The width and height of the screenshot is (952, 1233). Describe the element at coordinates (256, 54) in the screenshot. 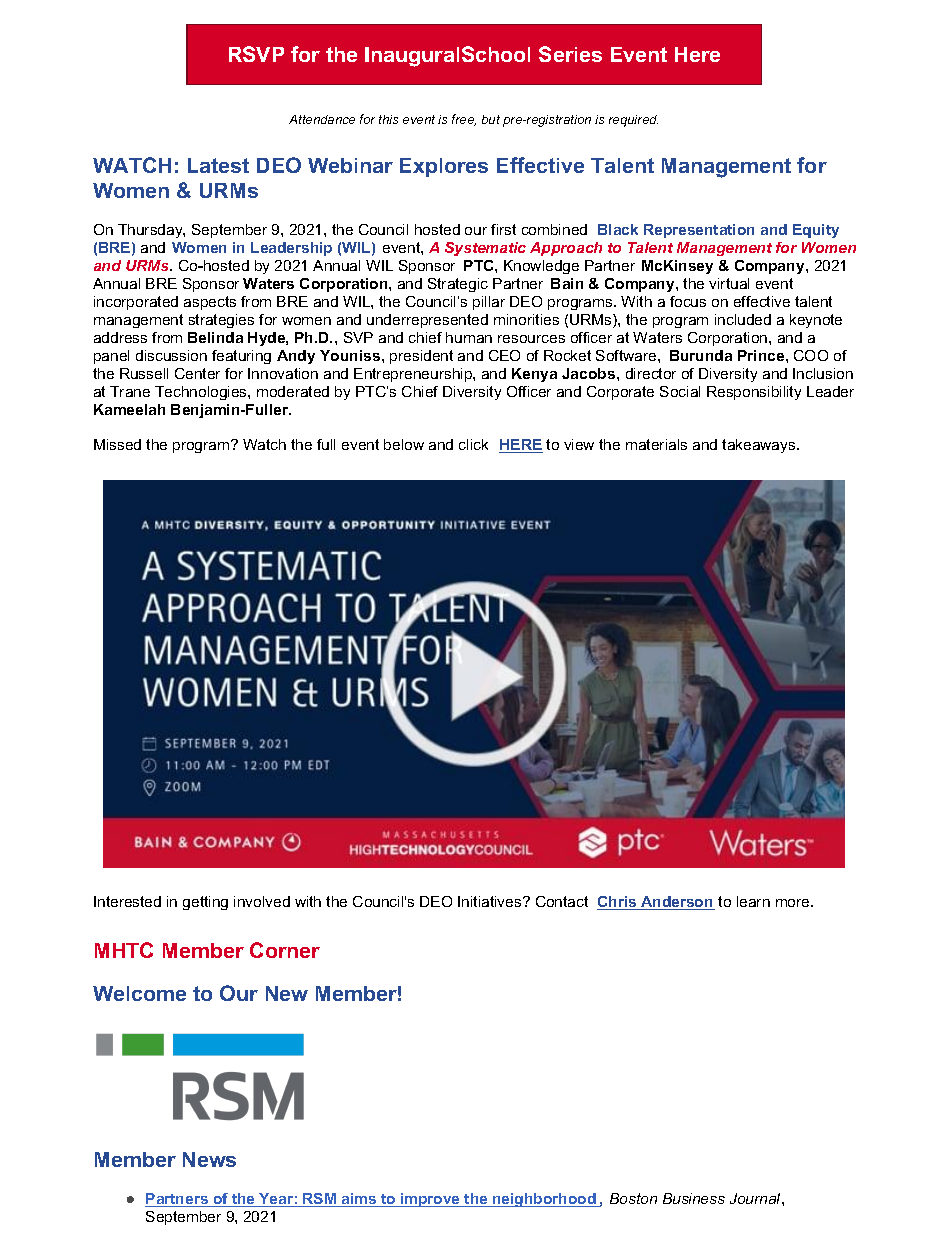

I see `RSVP` at that location.
